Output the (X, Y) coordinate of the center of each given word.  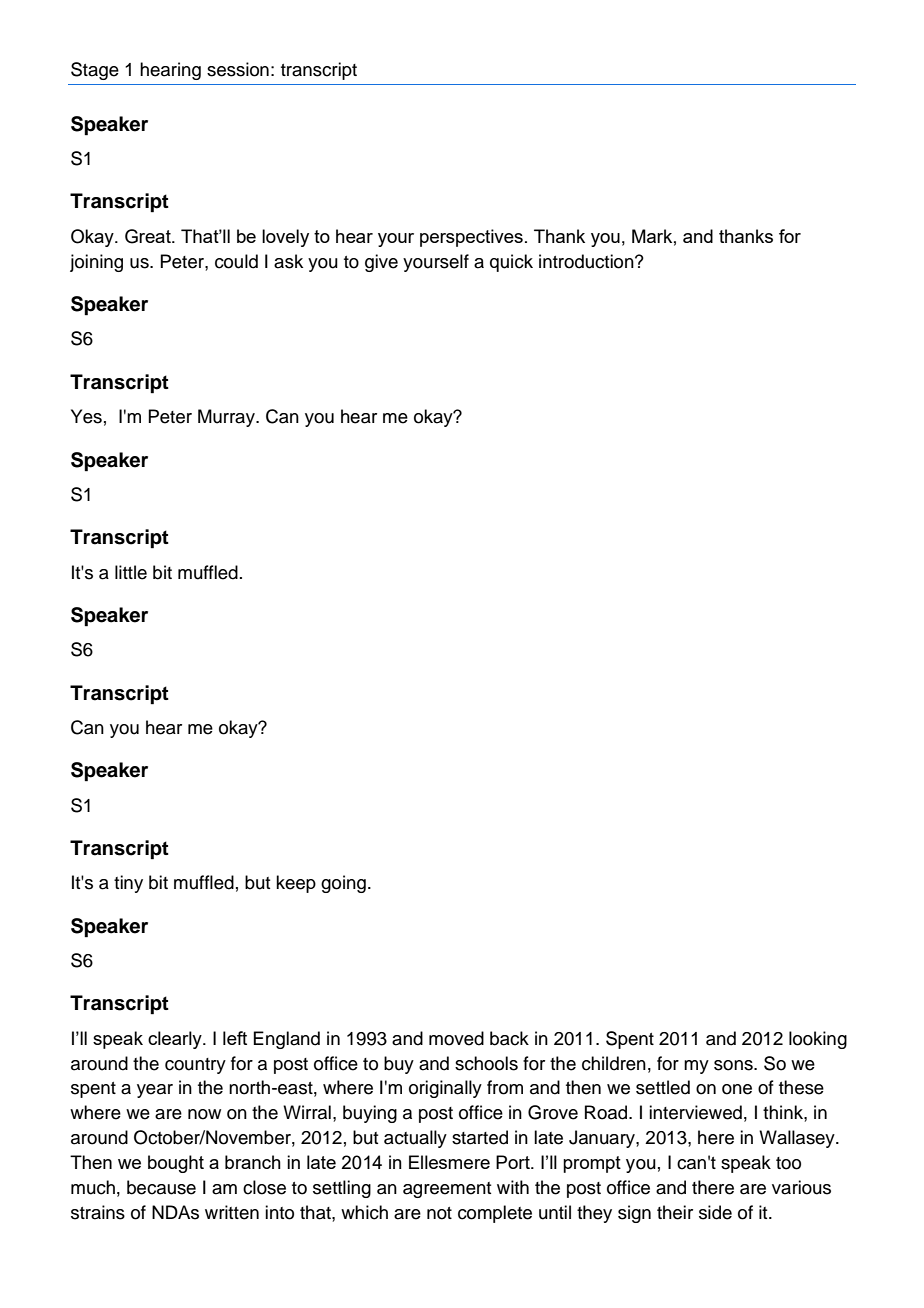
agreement (447, 1190)
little (131, 572)
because (161, 1187)
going (343, 884)
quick (511, 263)
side (715, 1212)
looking (818, 1040)
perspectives (471, 238)
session (238, 69)
